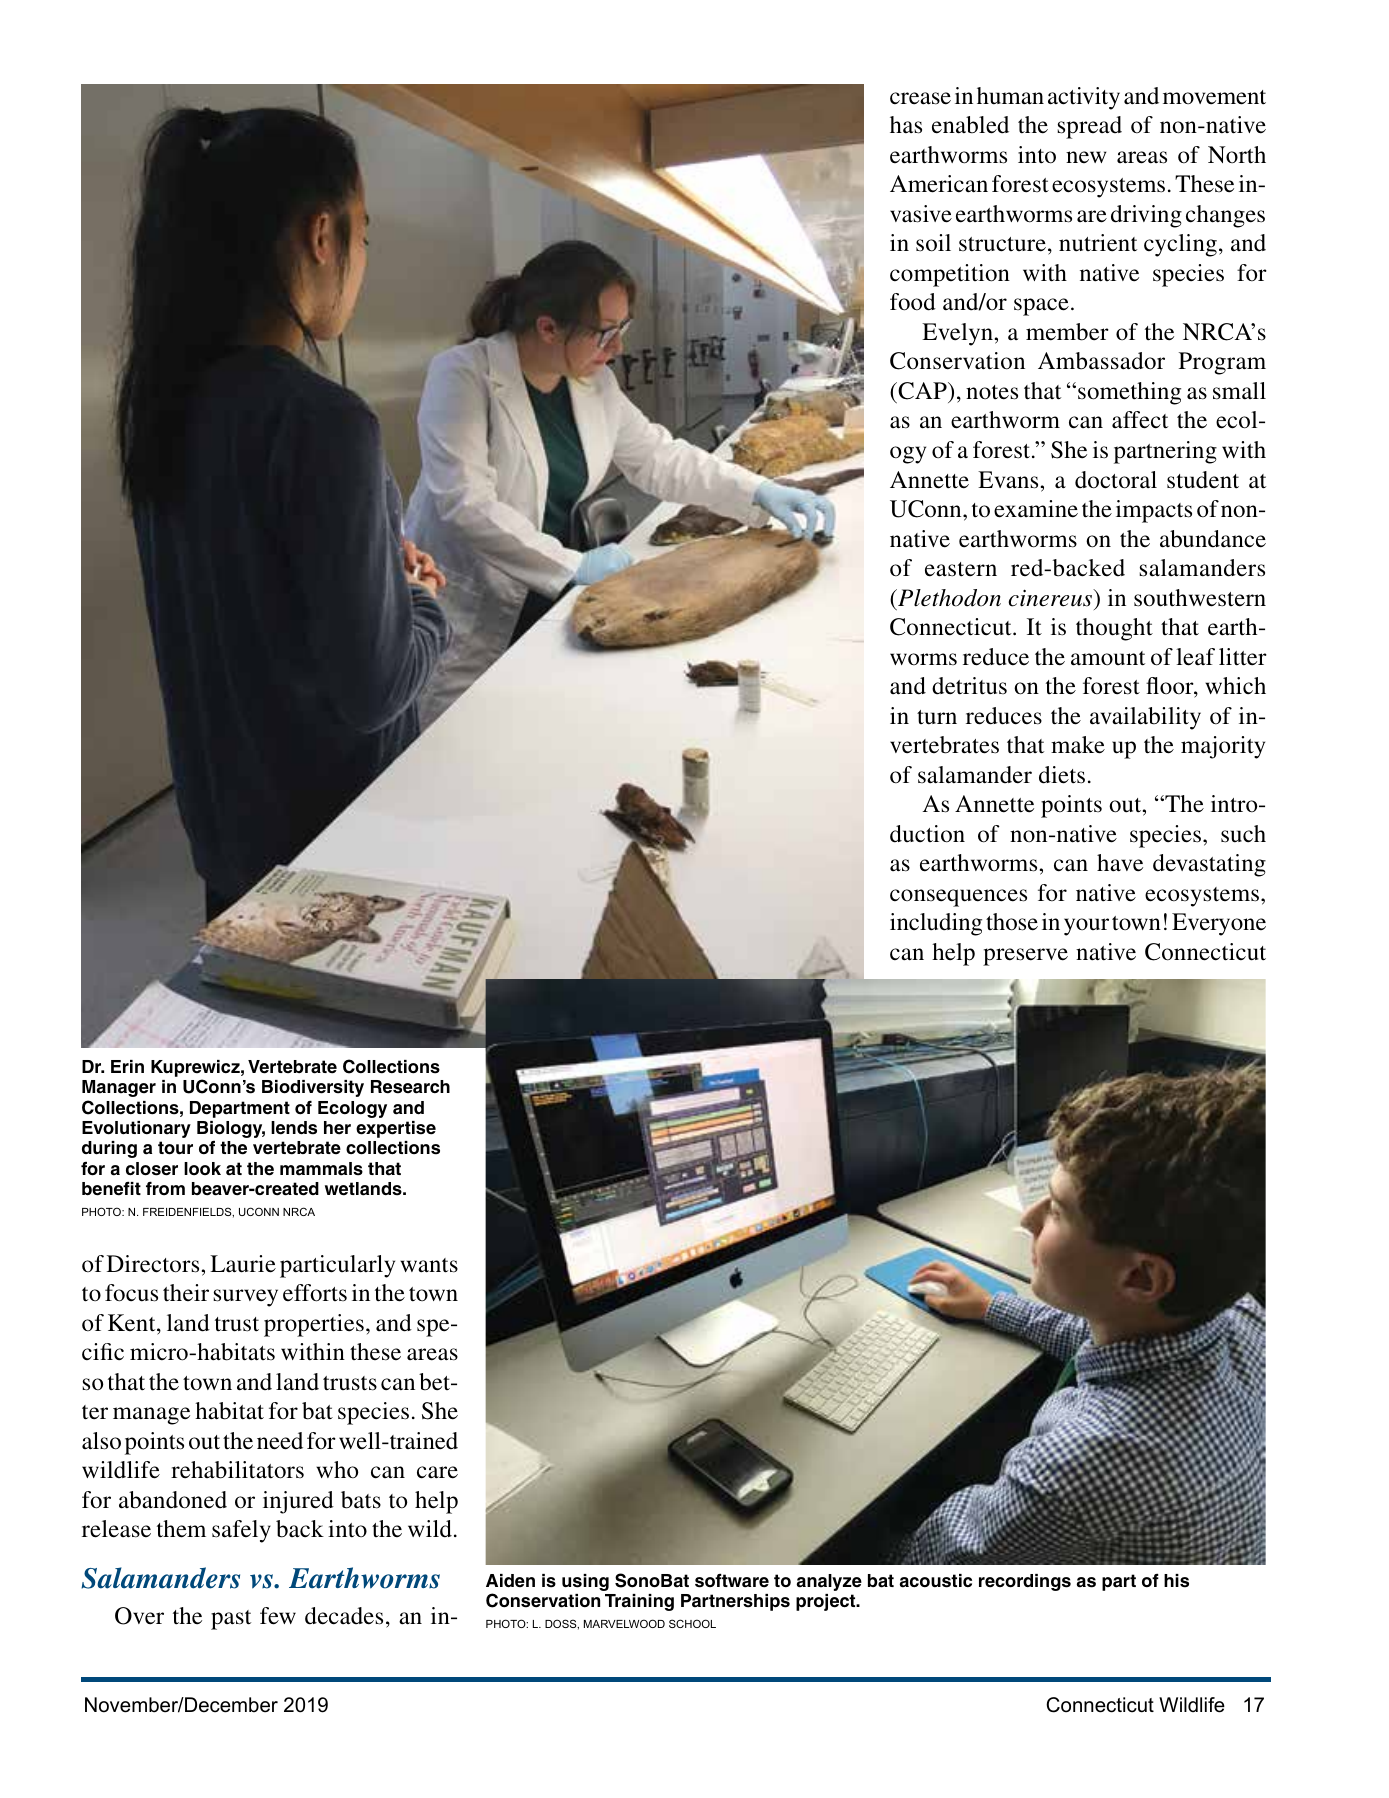  I want to click on his, so click(1176, 1581).
